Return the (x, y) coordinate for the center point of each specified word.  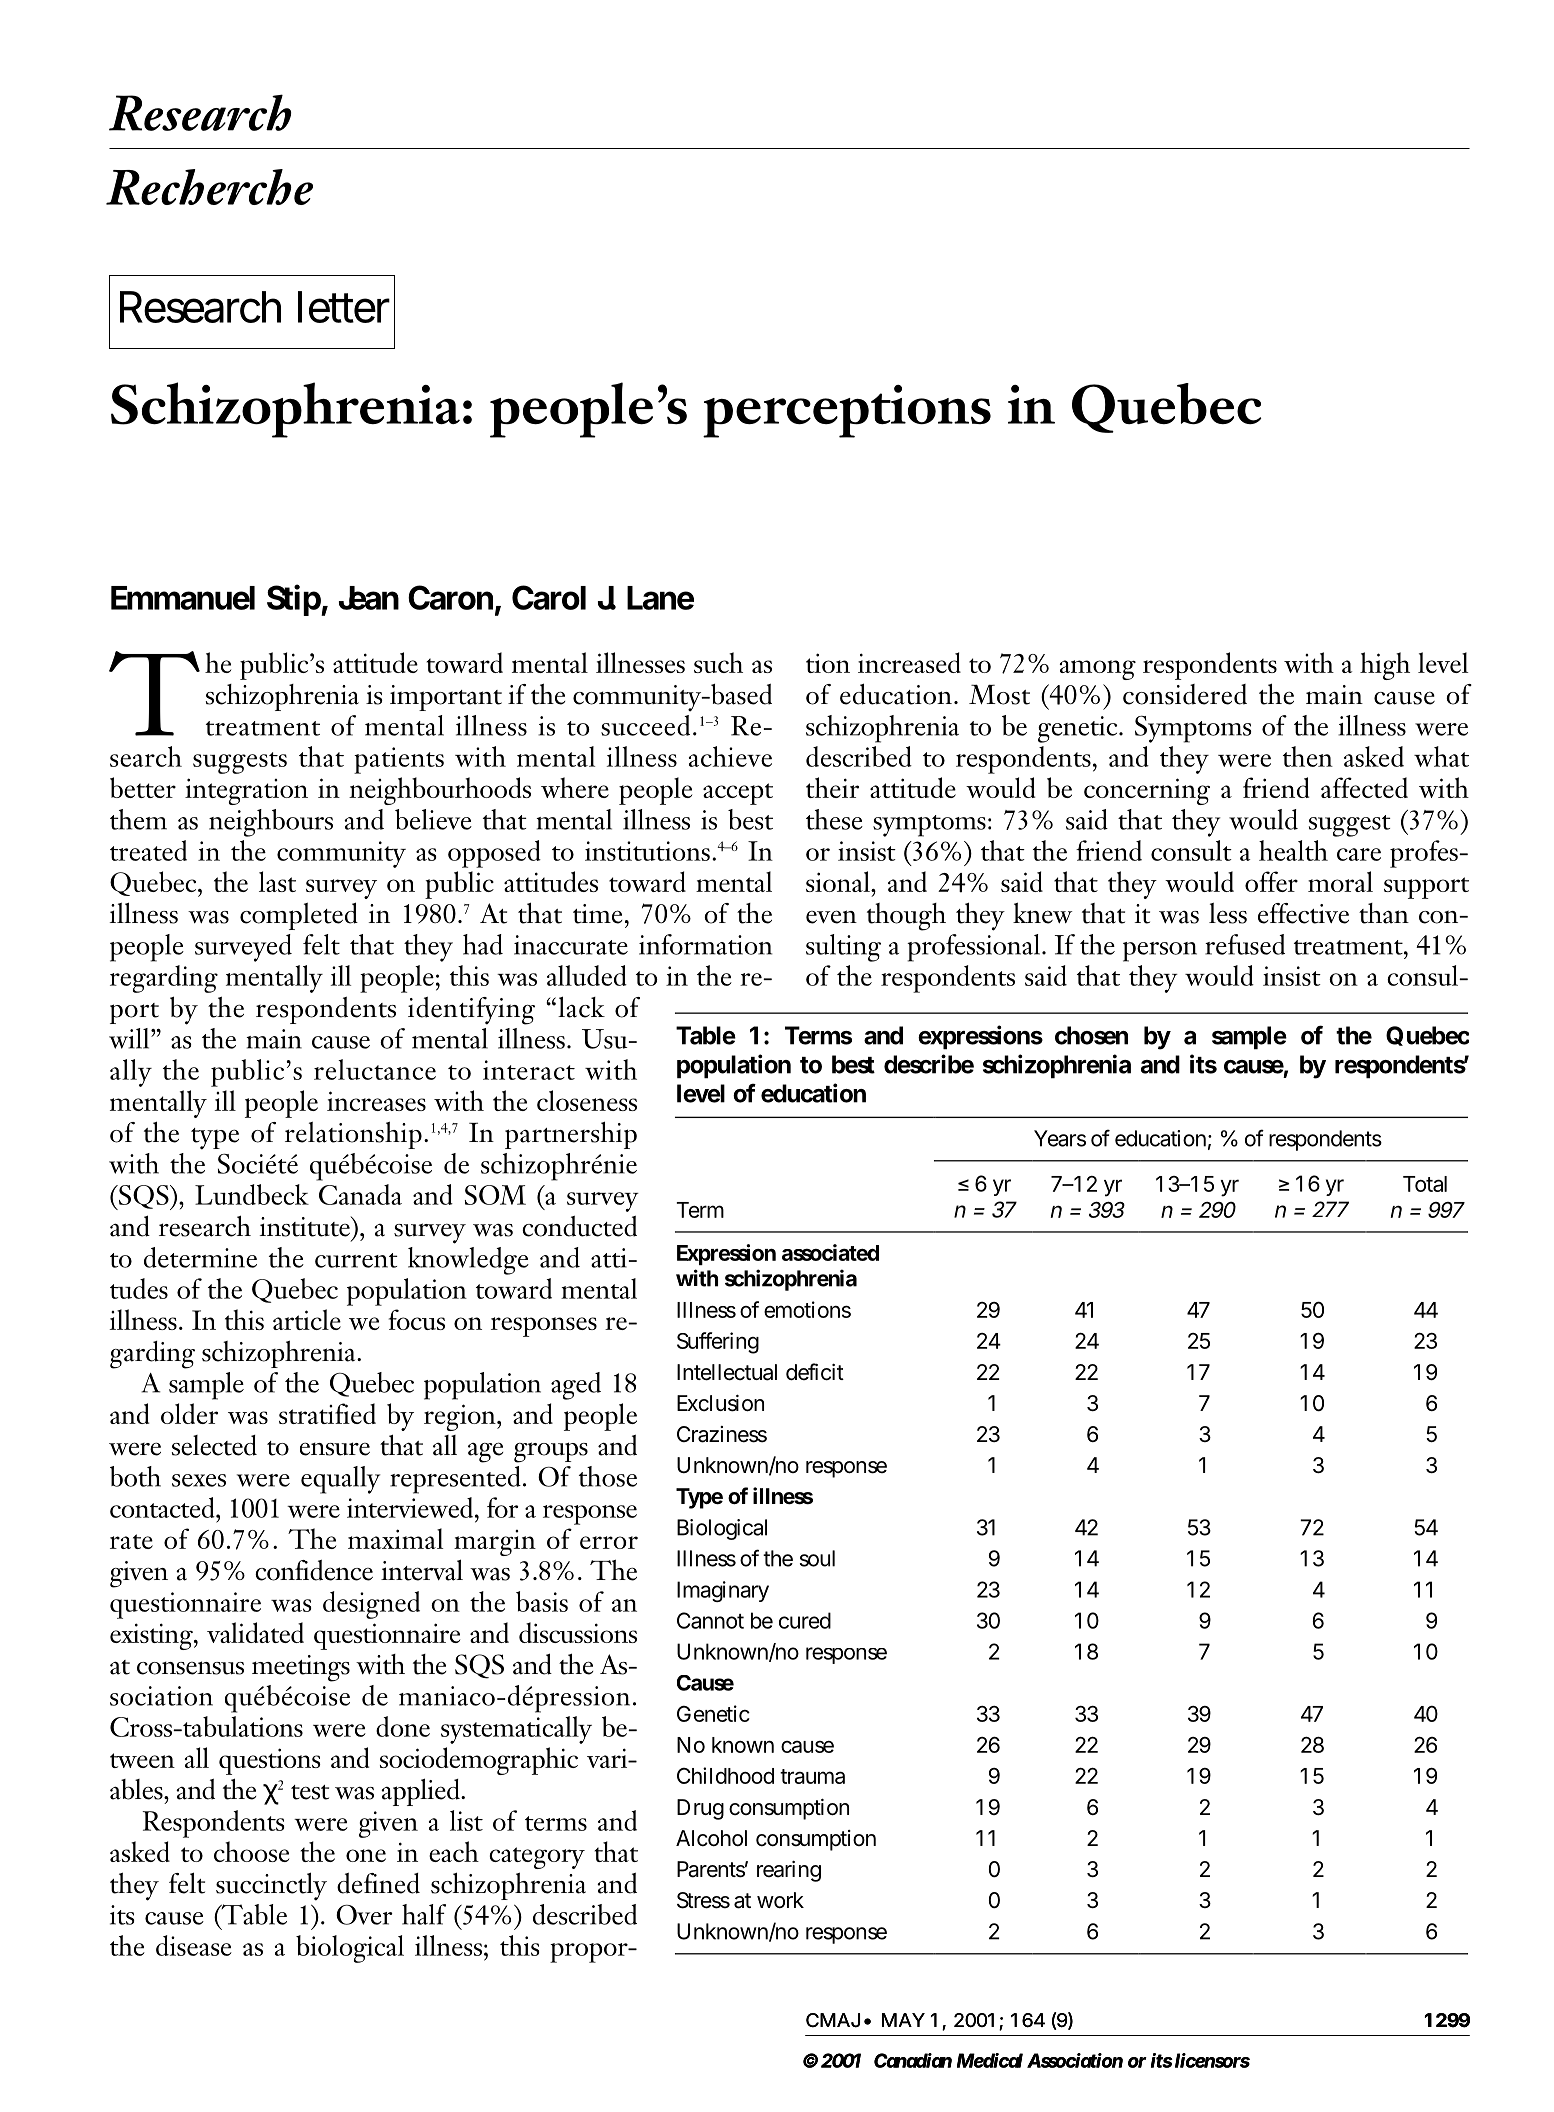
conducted (579, 1226)
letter (344, 307)
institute (305, 1226)
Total (1425, 1184)
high (1385, 666)
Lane (660, 598)
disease (194, 1945)
